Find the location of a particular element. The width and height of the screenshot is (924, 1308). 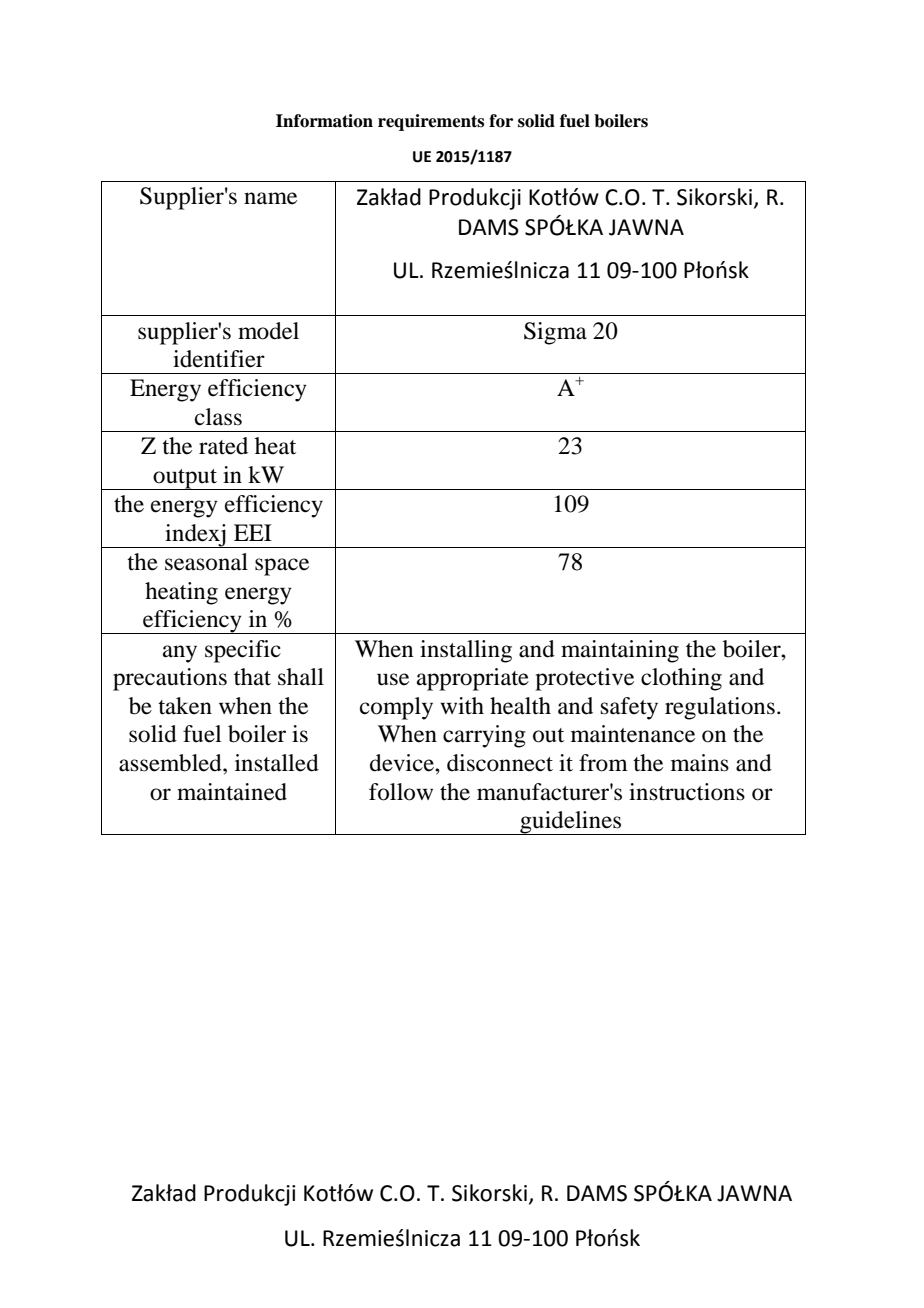

rated is located at coordinates (223, 446).
